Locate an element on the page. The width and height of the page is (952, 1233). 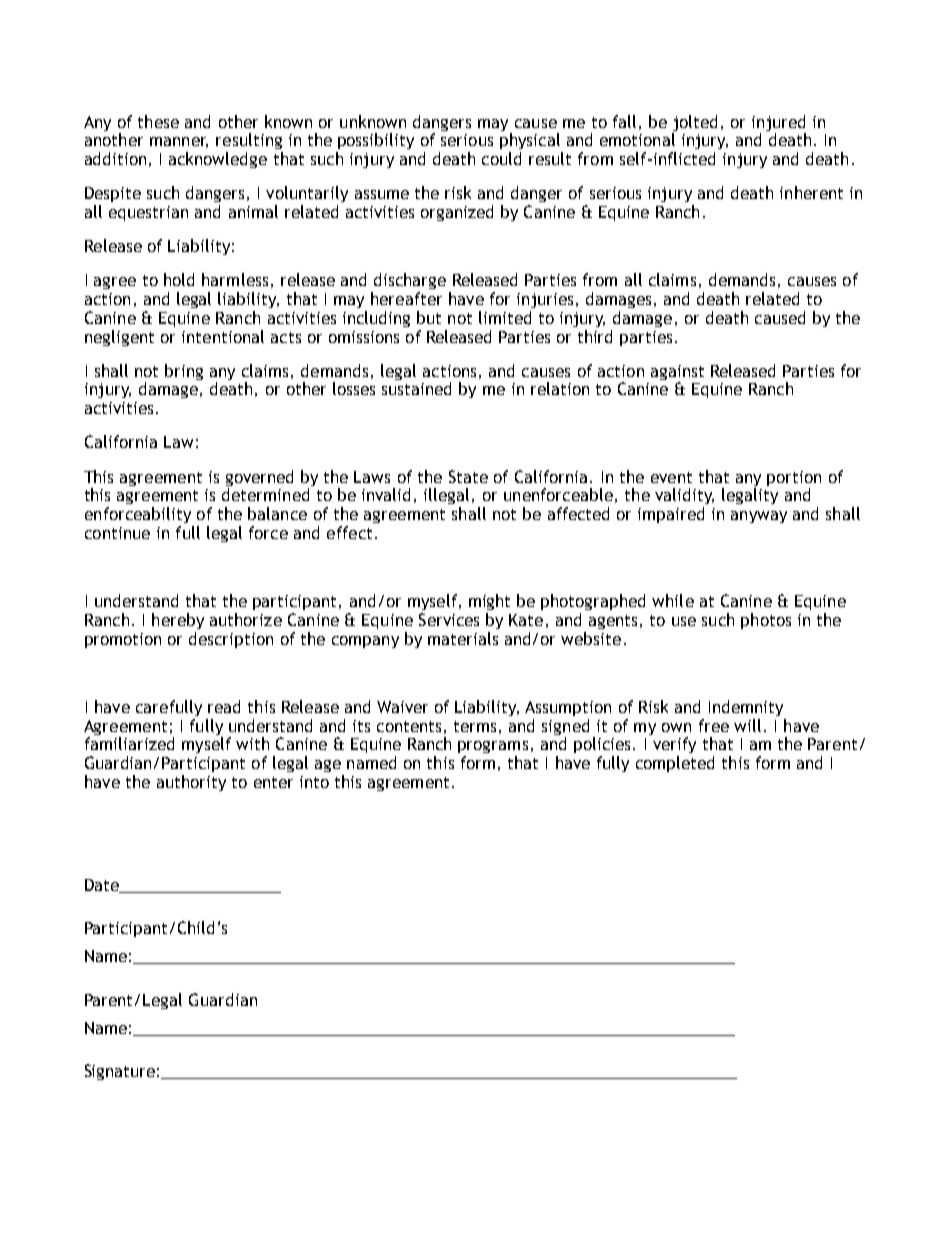
could is located at coordinates (501, 158).
